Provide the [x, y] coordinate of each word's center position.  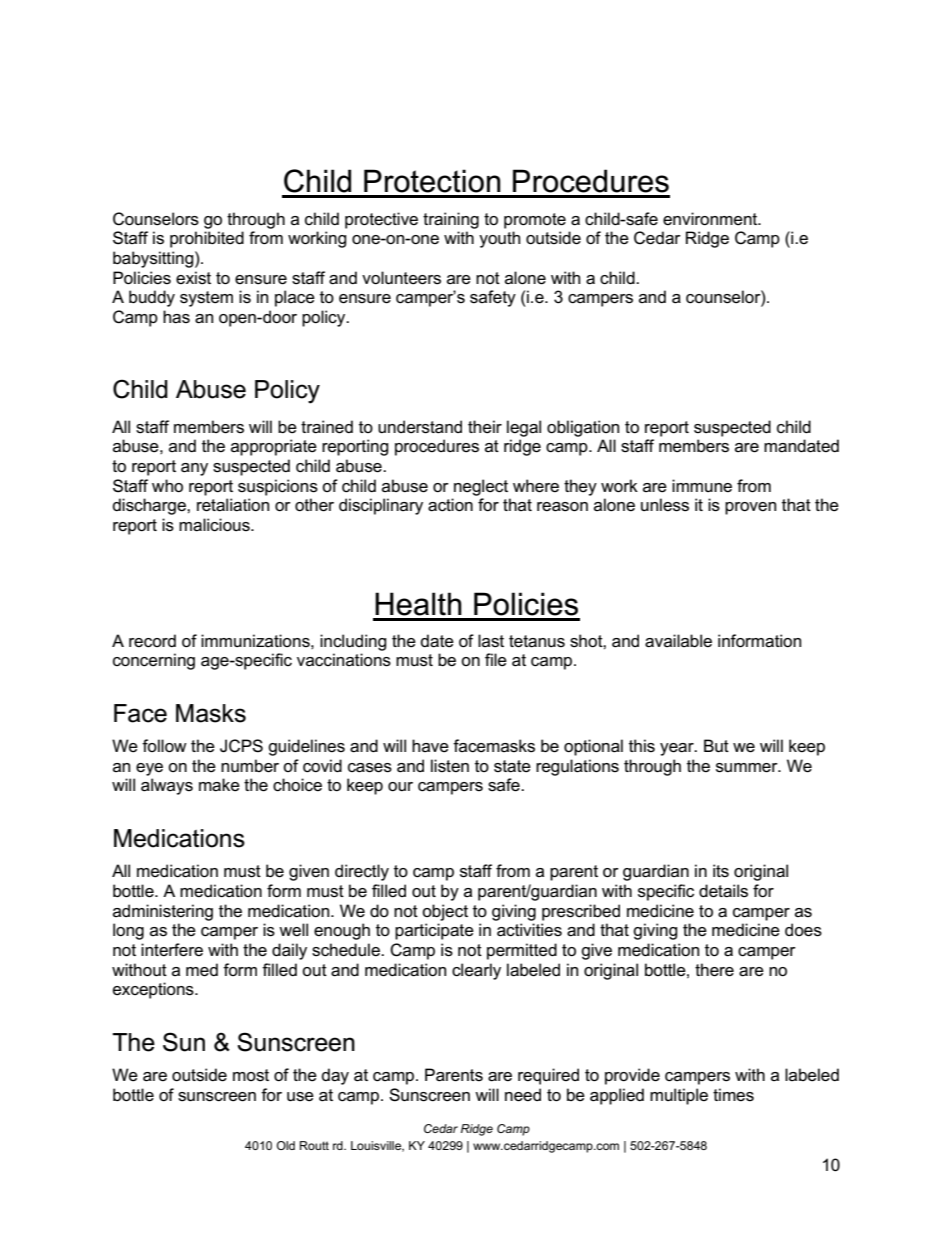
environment [711, 219]
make [219, 785]
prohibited [207, 239]
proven [750, 508]
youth [499, 239]
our [400, 787]
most [251, 1075]
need [523, 1095]
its [721, 871]
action [450, 505]
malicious [215, 525]
